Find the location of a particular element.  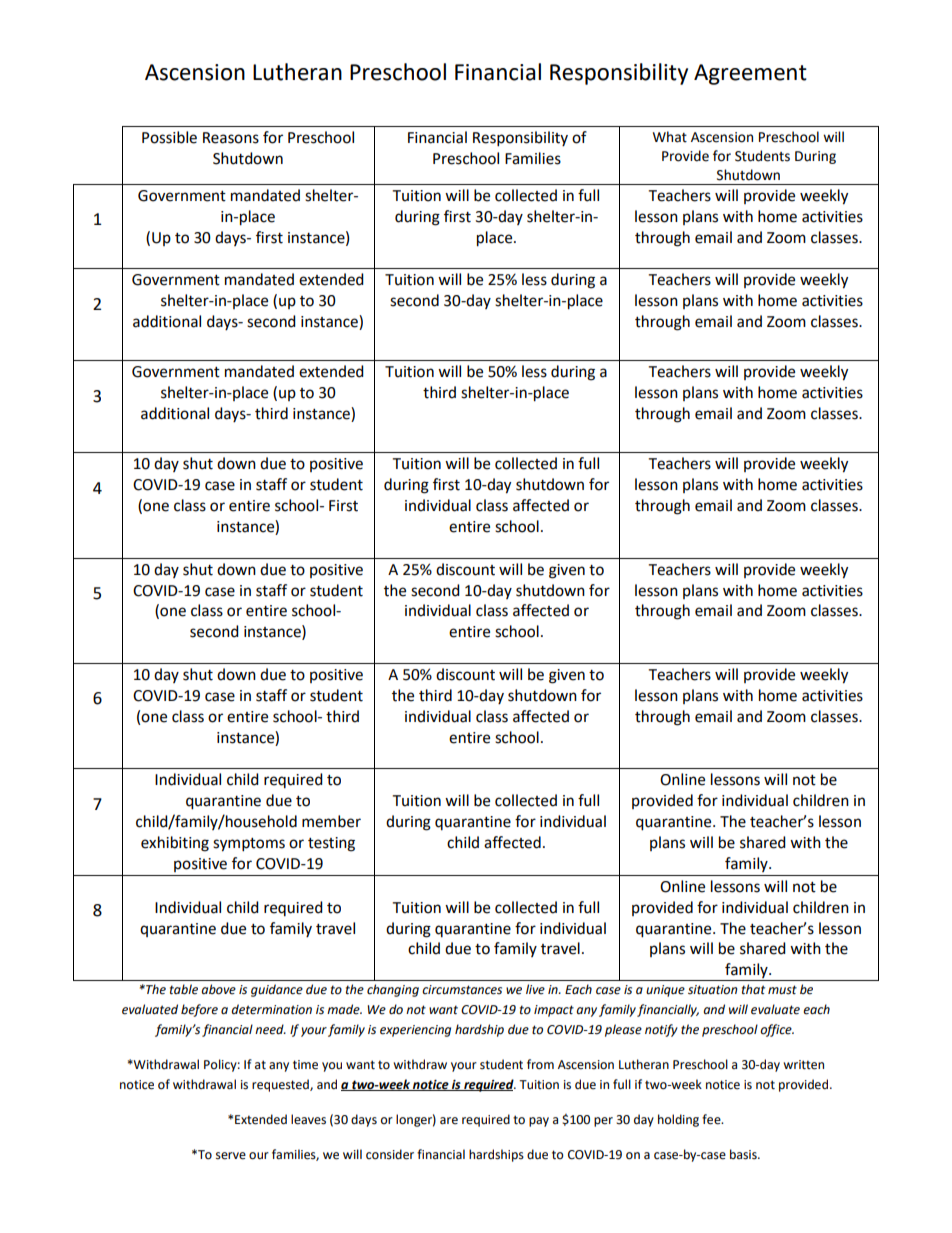

Reasons is located at coordinates (231, 138).
